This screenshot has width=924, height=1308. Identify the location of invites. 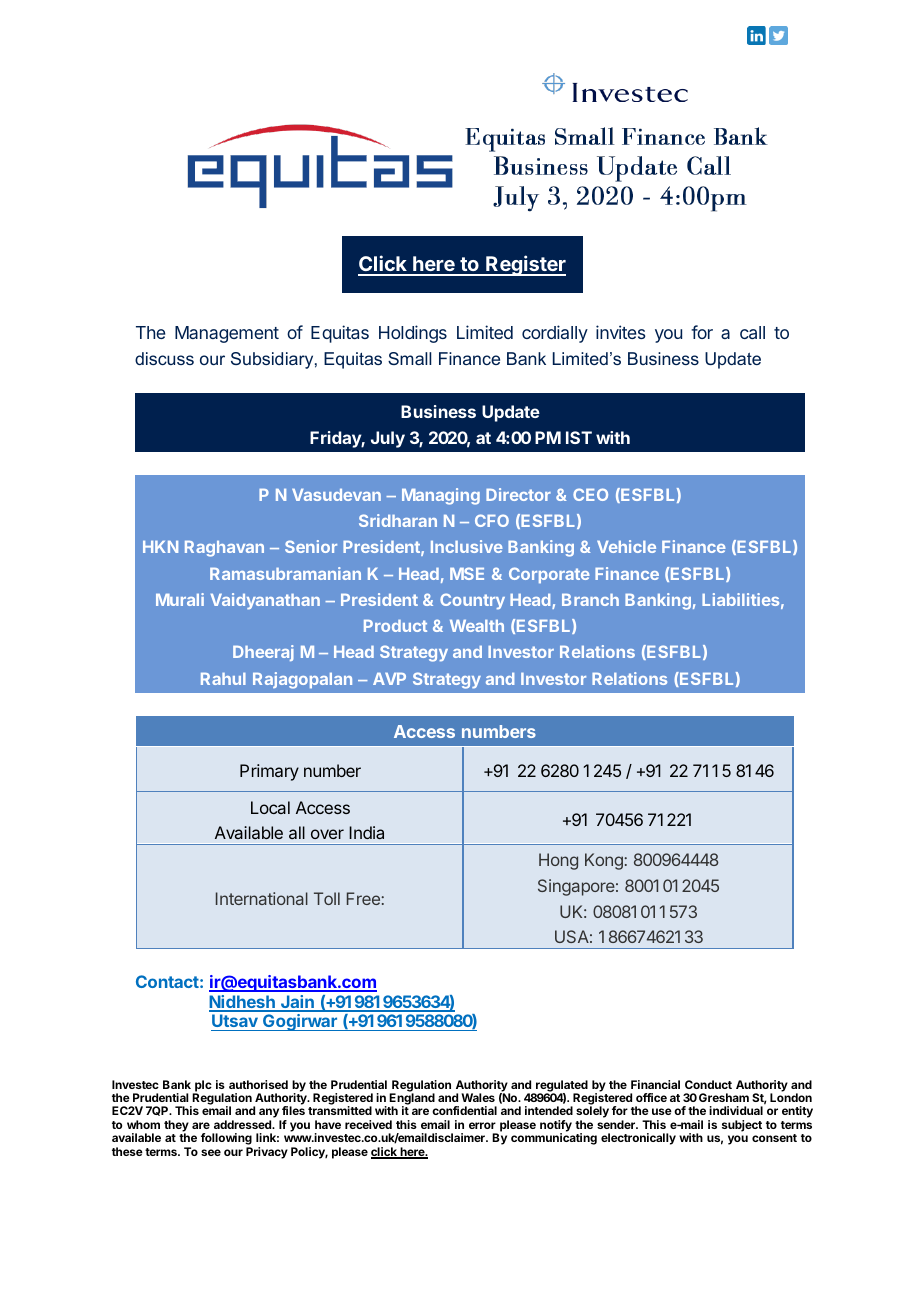
(621, 332).
